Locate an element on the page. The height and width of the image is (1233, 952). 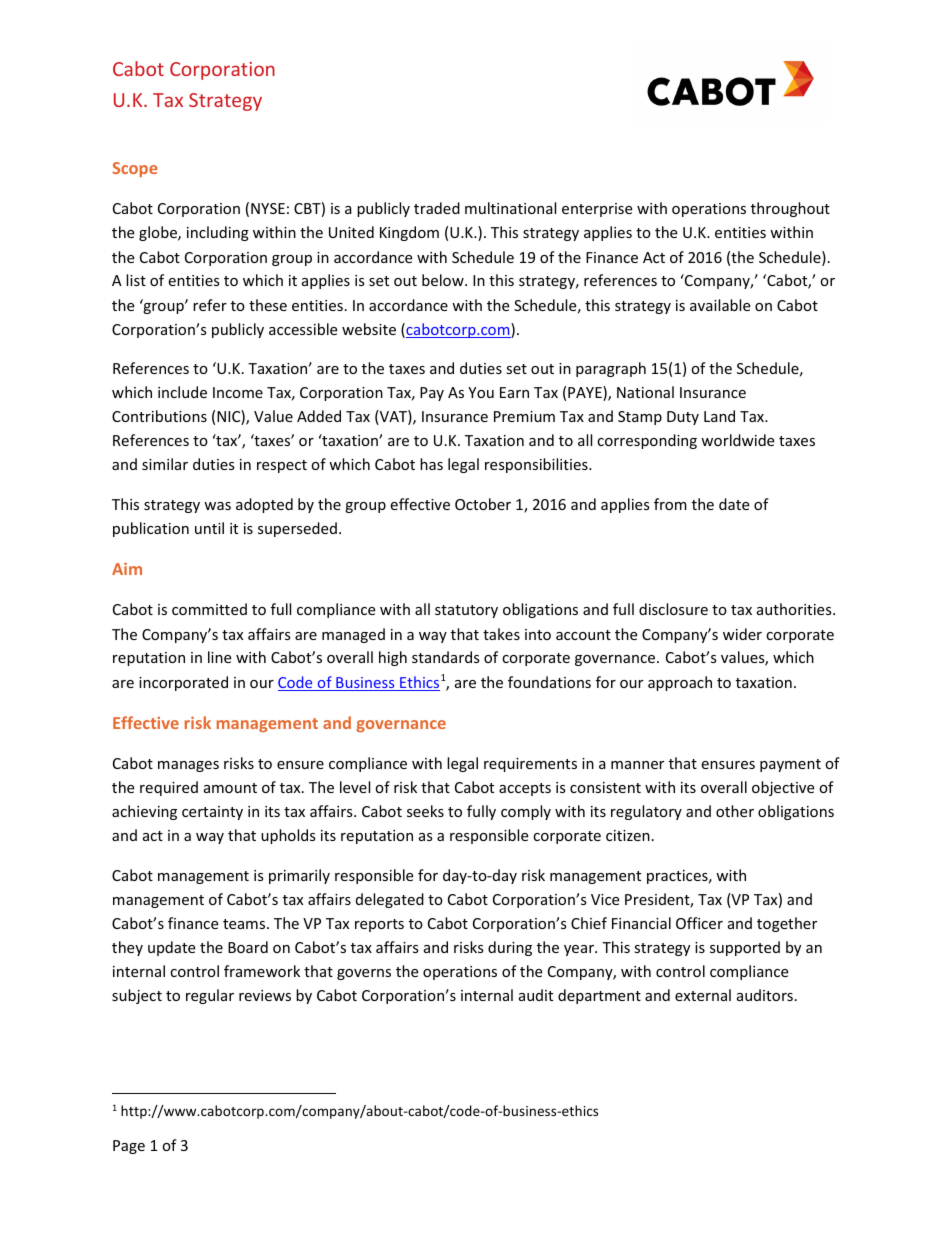
traded is located at coordinates (437, 208).
